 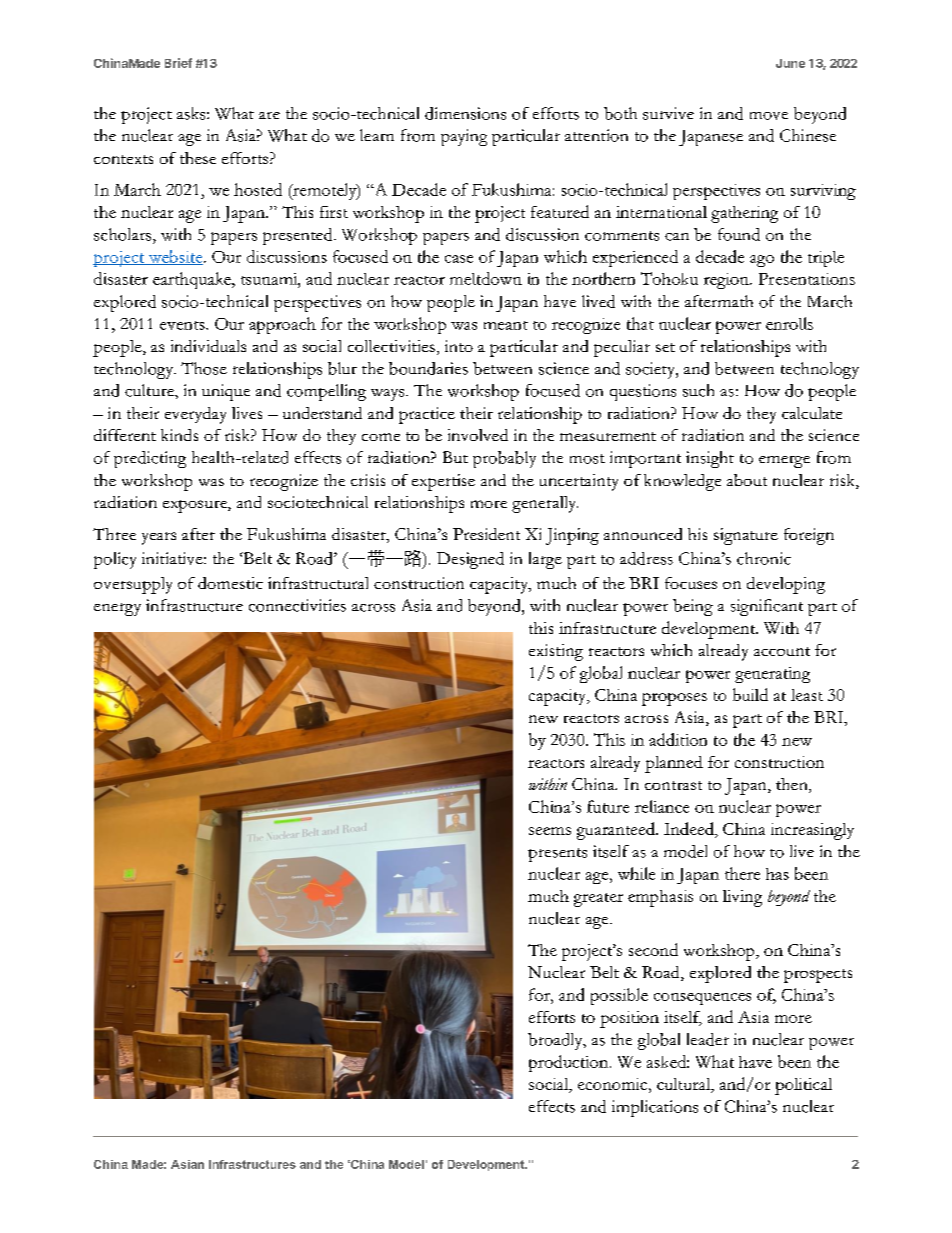 What do you see at coordinates (443, 482) in the page?
I see `expertise` at bounding box center [443, 482].
